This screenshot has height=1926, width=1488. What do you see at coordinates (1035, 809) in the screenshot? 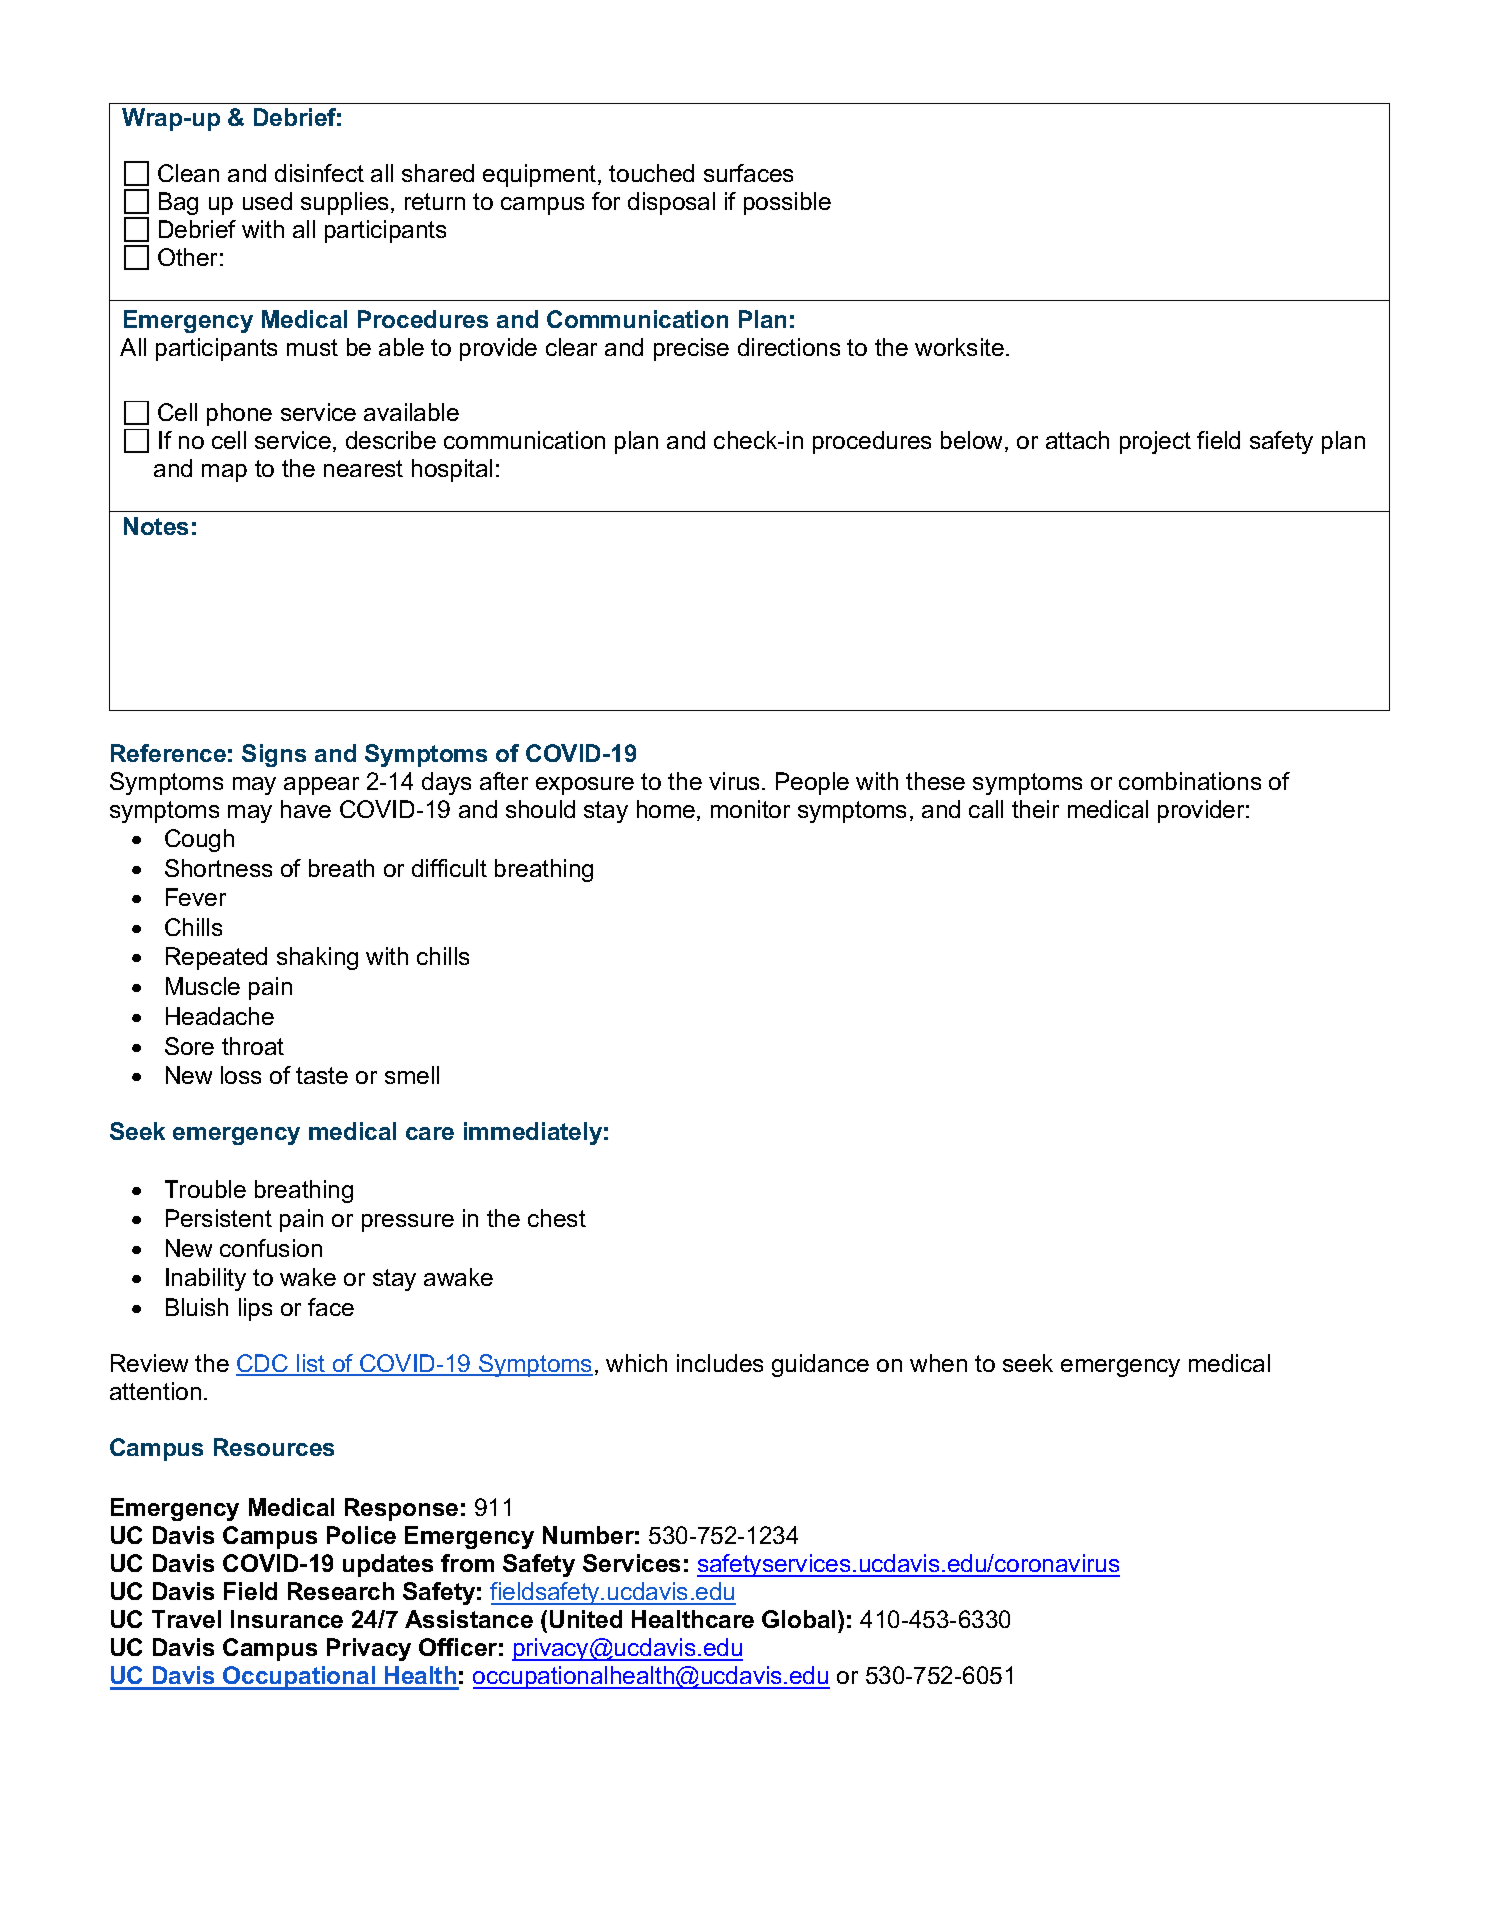
I see `their` at bounding box center [1035, 809].
